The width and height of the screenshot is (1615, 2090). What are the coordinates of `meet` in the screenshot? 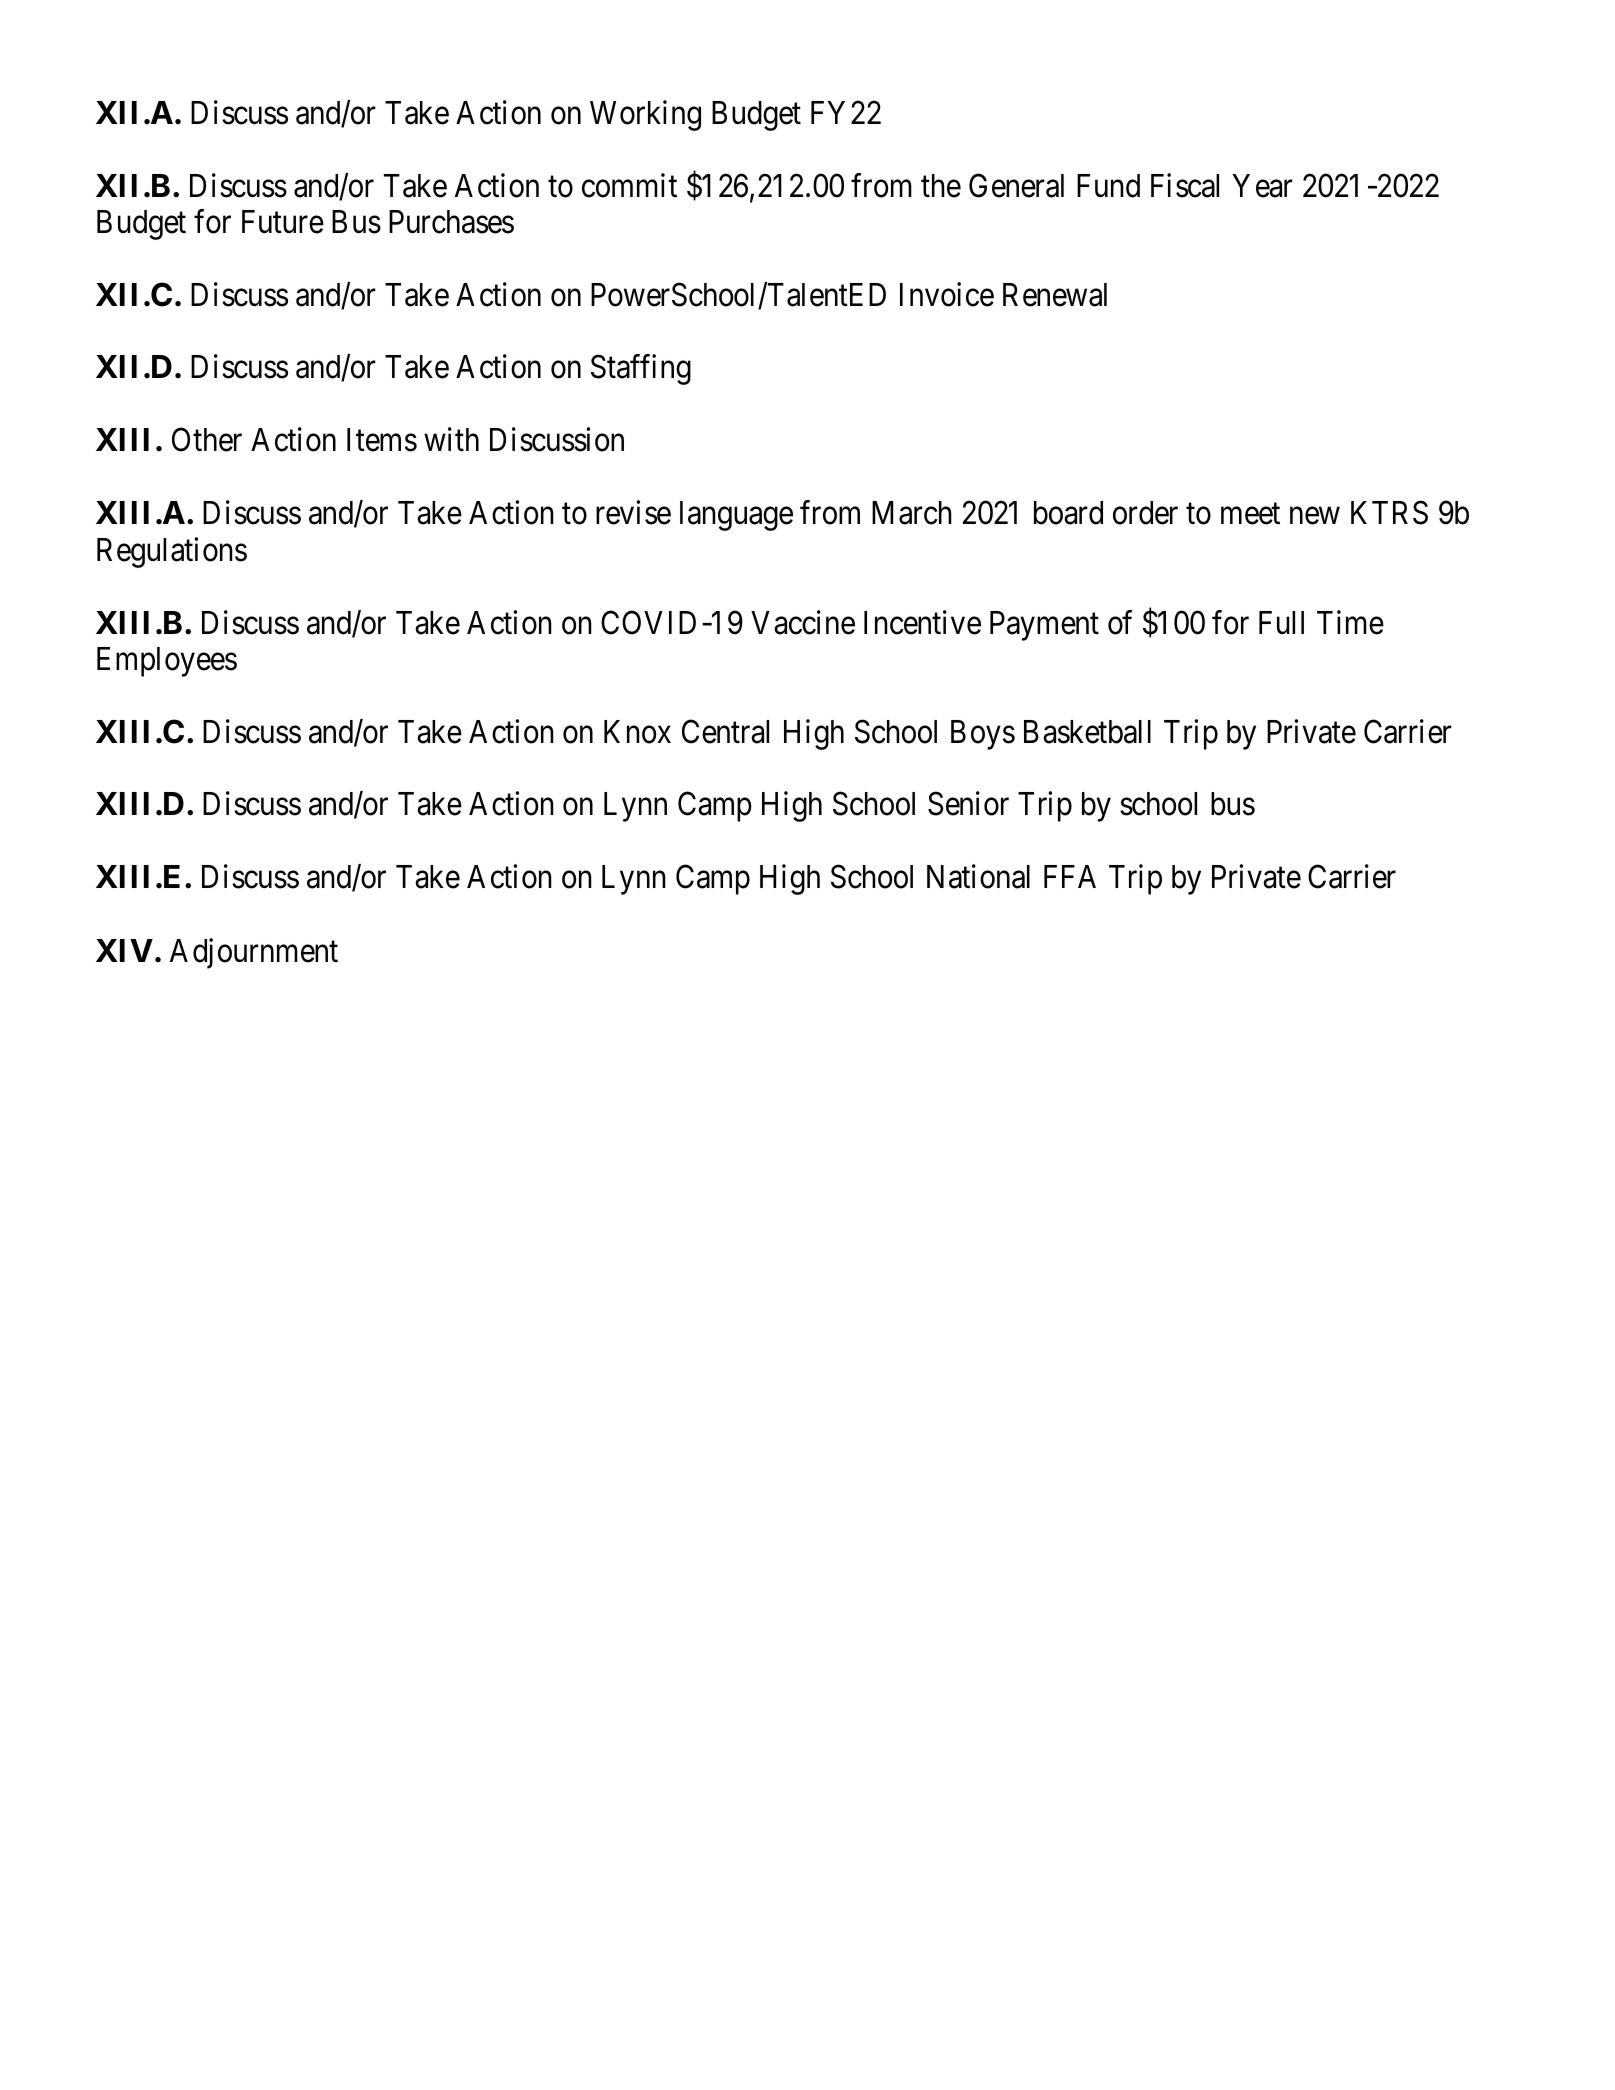 It's located at (1250, 514).
